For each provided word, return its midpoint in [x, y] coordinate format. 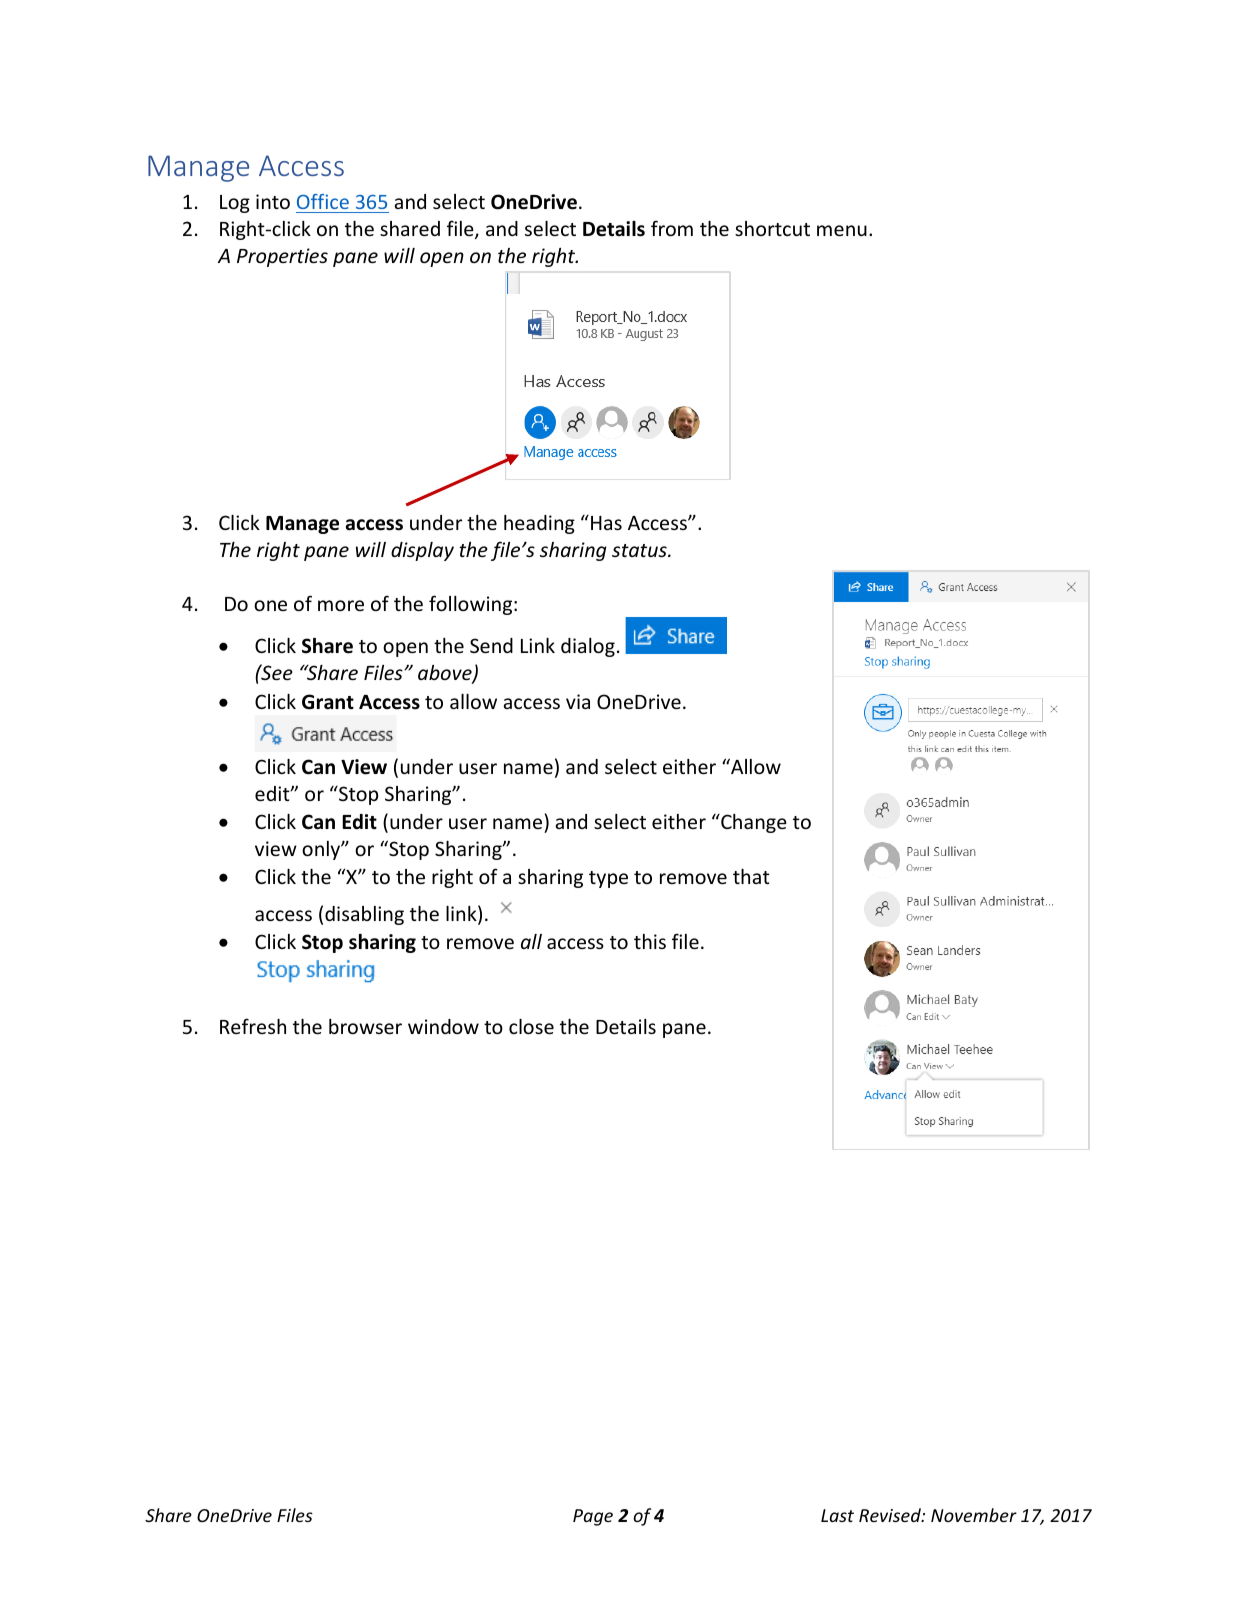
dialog [588, 647]
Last [837, 1515]
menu [842, 230]
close [531, 1026]
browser [365, 1026]
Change [753, 823]
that [751, 876]
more [341, 605]
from [672, 228]
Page [593, 1517]
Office [323, 201]
